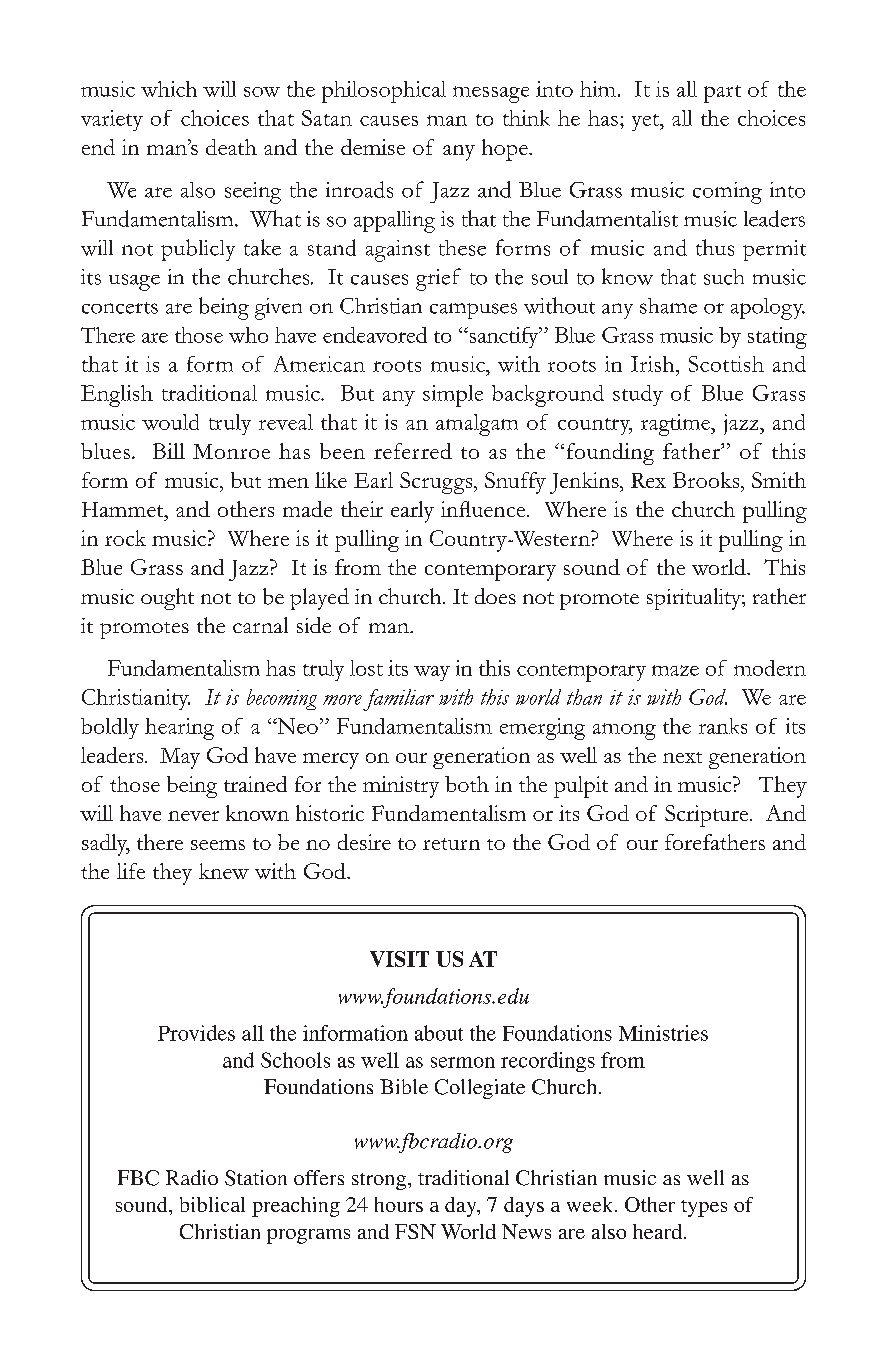  I want to click on which, so click(169, 89).
